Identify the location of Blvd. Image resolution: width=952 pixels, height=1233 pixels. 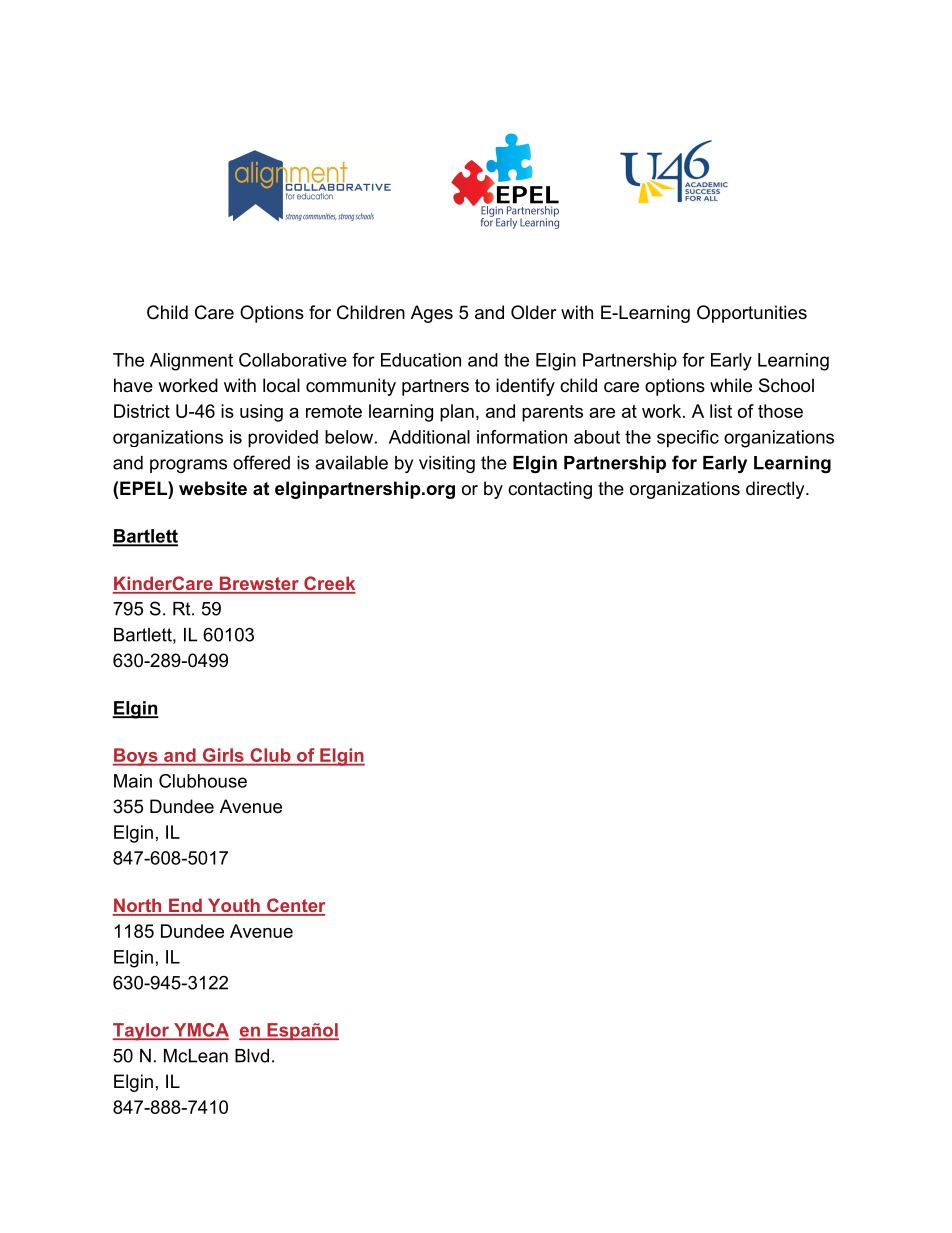
(252, 1056).
